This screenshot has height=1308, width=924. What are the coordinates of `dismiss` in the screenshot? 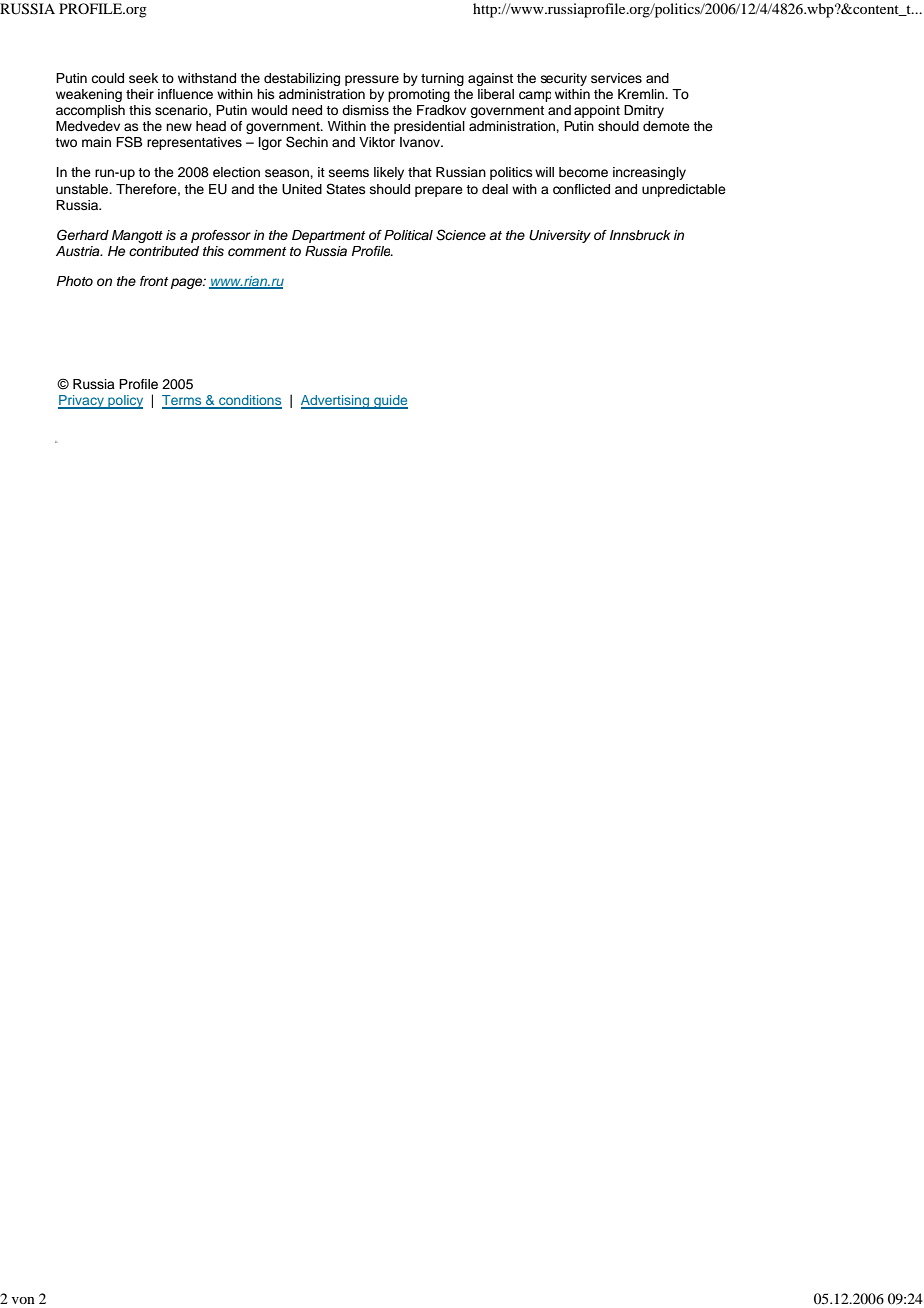 It's located at (365, 110).
